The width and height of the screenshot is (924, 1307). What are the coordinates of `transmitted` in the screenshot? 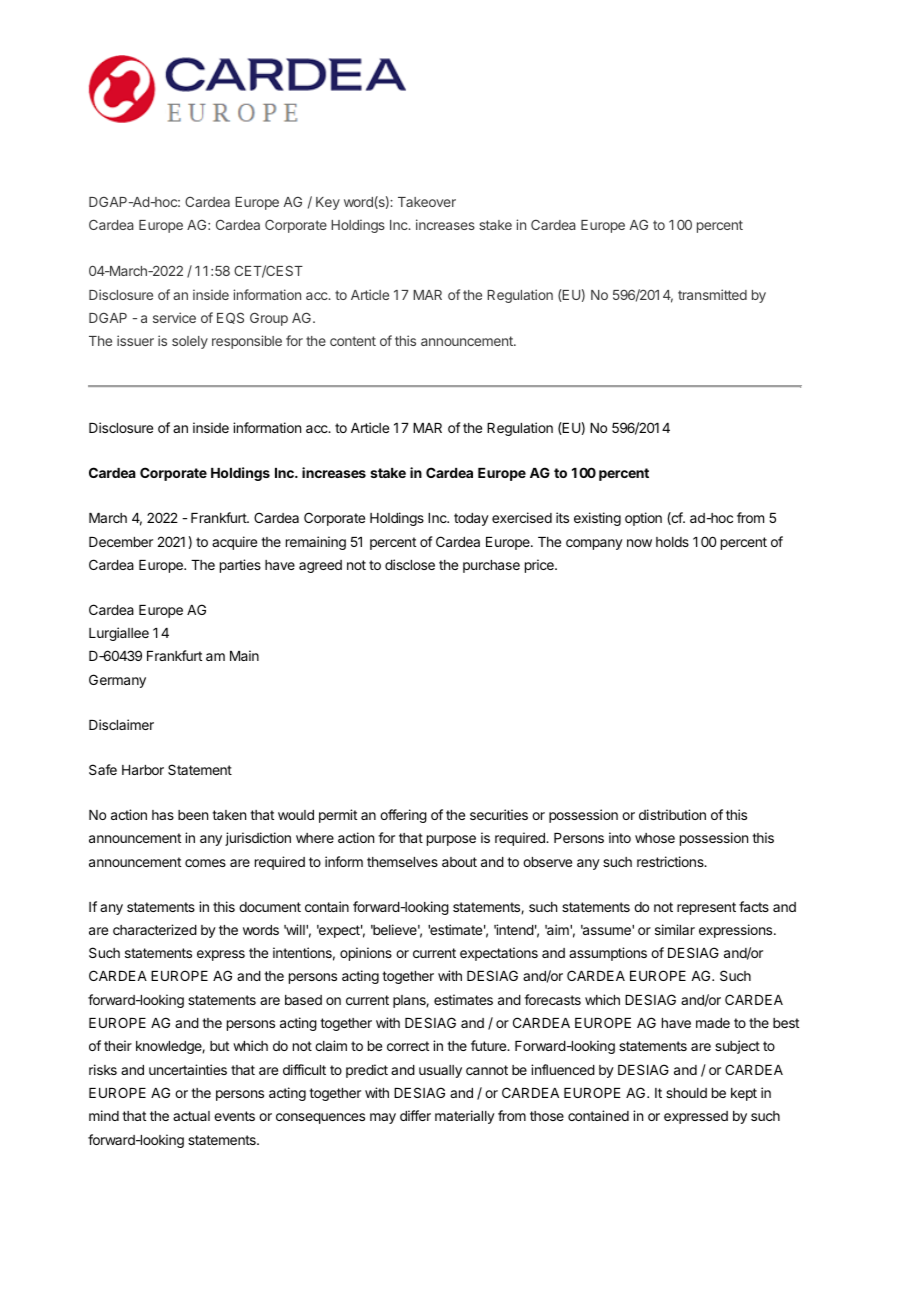 It's located at (712, 294).
